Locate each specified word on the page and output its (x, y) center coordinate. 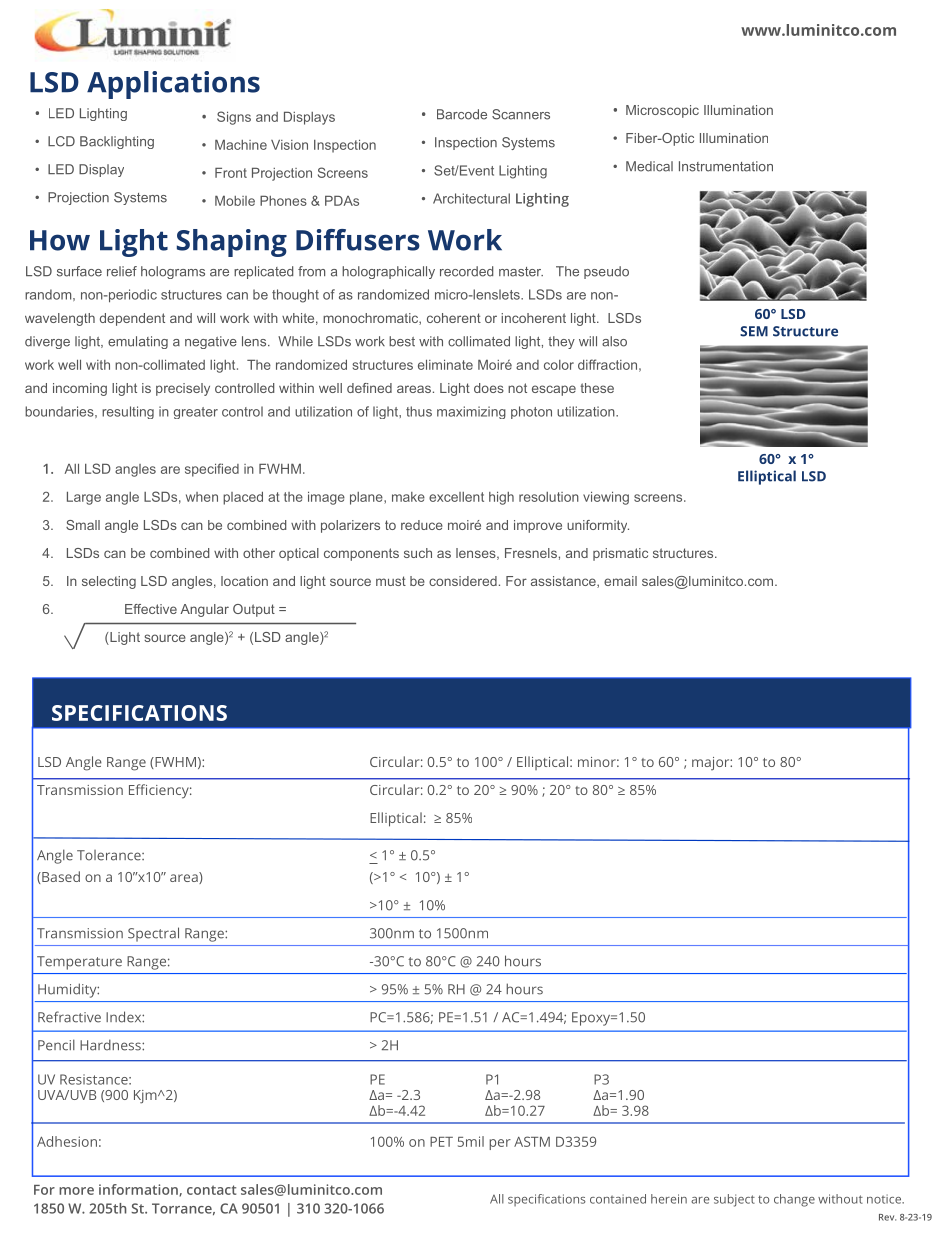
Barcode (462, 114)
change (794, 1200)
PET (441, 1142)
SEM (754, 331)
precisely (183, 389)
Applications (173, 85)
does (489, 388)
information (139, 1190)
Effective (151, 609)
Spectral (153, 934)
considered (463, 581)
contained (618, 1199)
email (620, 581)
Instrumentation (726, 166)
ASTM (532, 1141)
